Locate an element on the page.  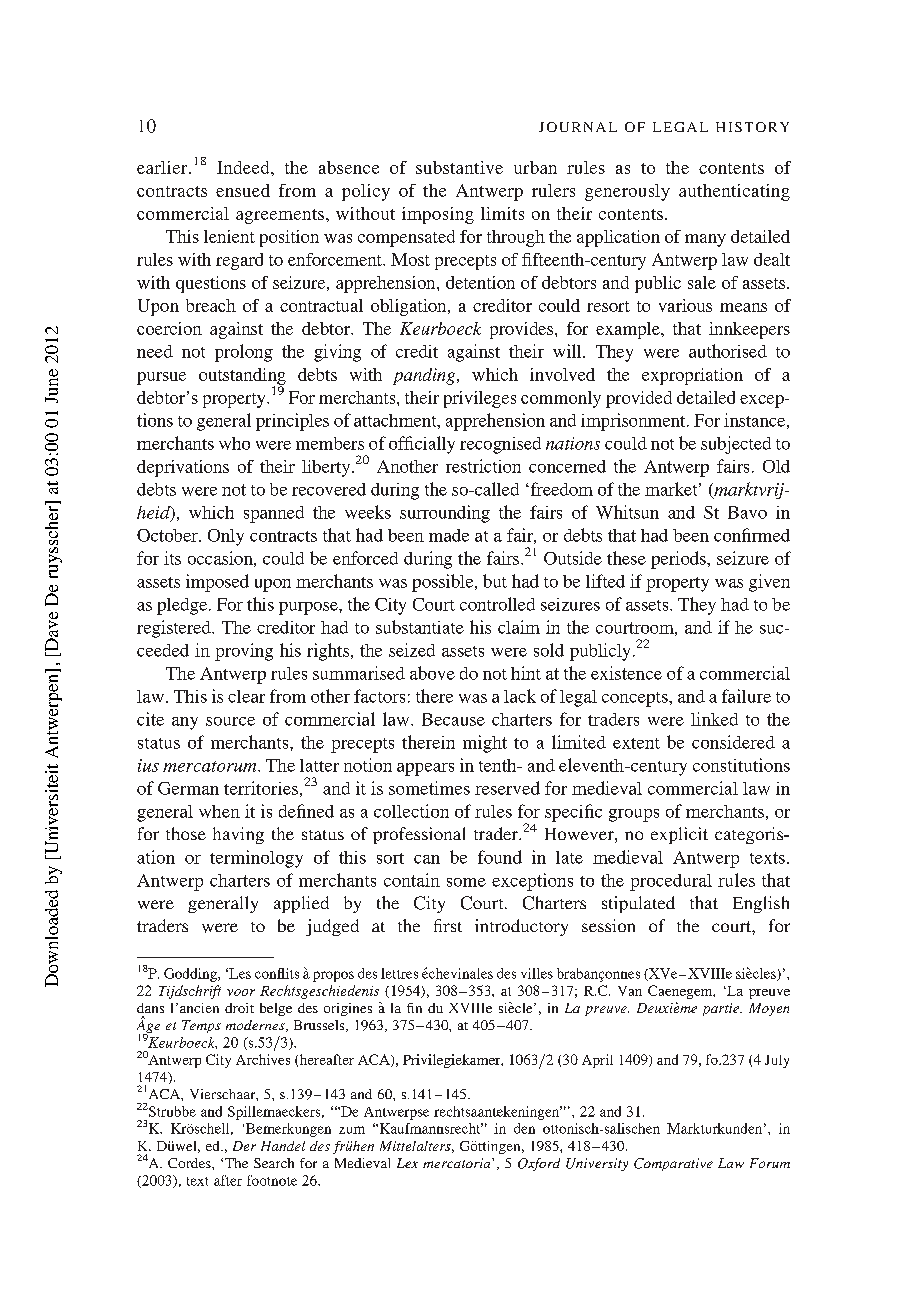
Indeed is located at coordinates (244, 167).
